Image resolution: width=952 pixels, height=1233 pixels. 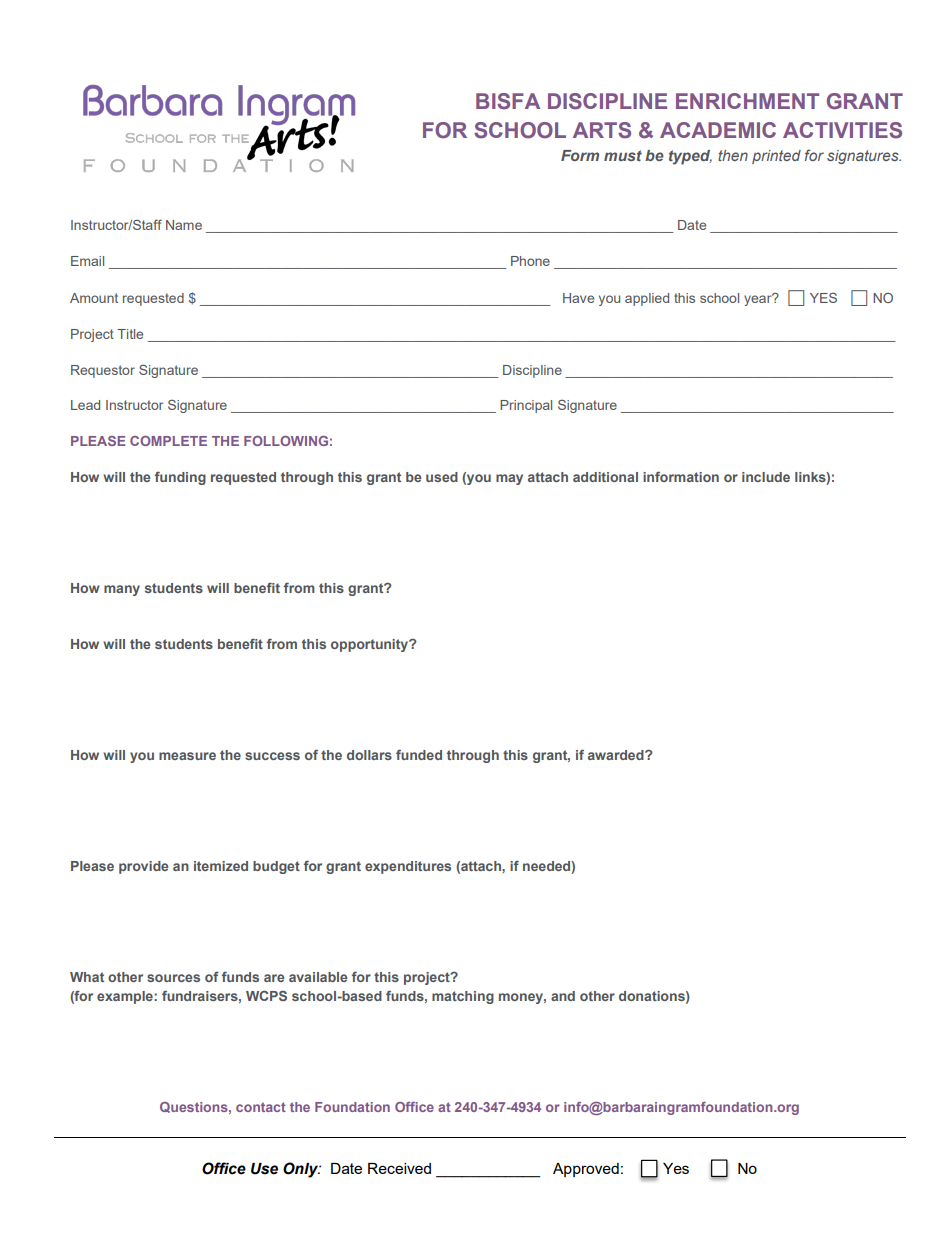 I want to click on ACADEMIC, so click(x=718, y=130).
